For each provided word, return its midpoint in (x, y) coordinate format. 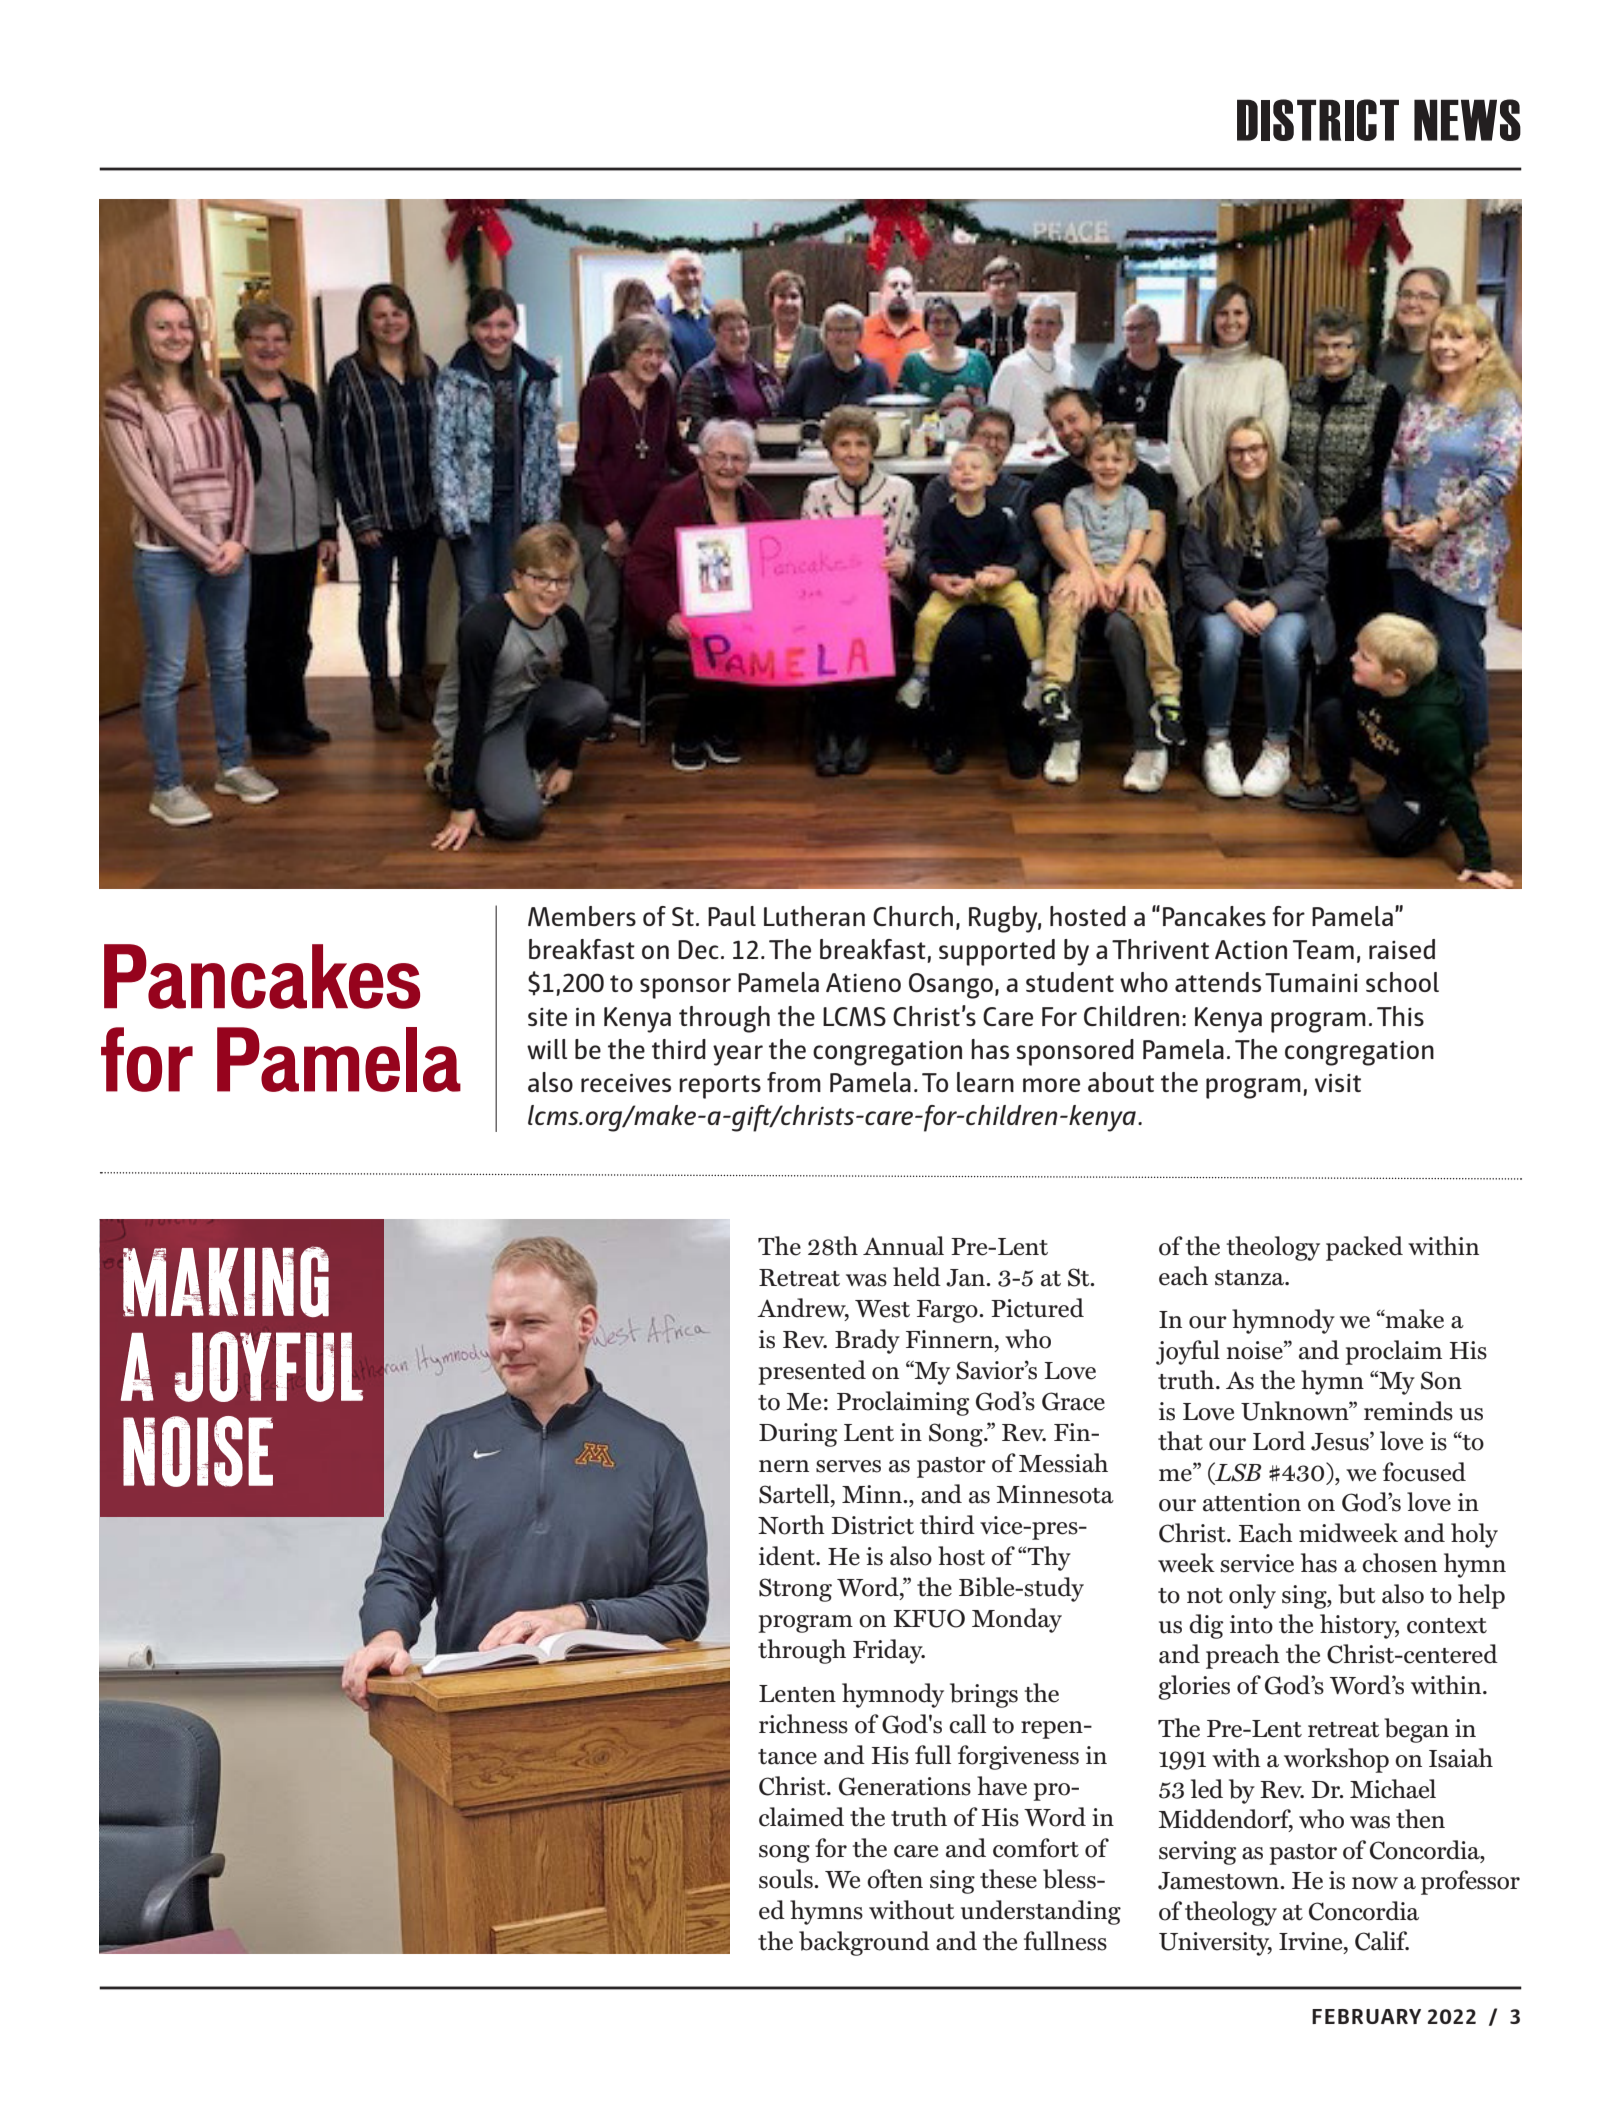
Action (1251, 949)
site (547, 1017)
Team (1323, 949)
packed (1364, 1248)
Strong (795, 1590)
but (1357, 1594)
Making (226, 1281)
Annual (903, 1246)
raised (1402, 949)
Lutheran (814, 916)
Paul (732, 916)
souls (787, 1879)
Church (913, 916)
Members (582, 916)
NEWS (1467, 120)
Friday (889, 1651)
